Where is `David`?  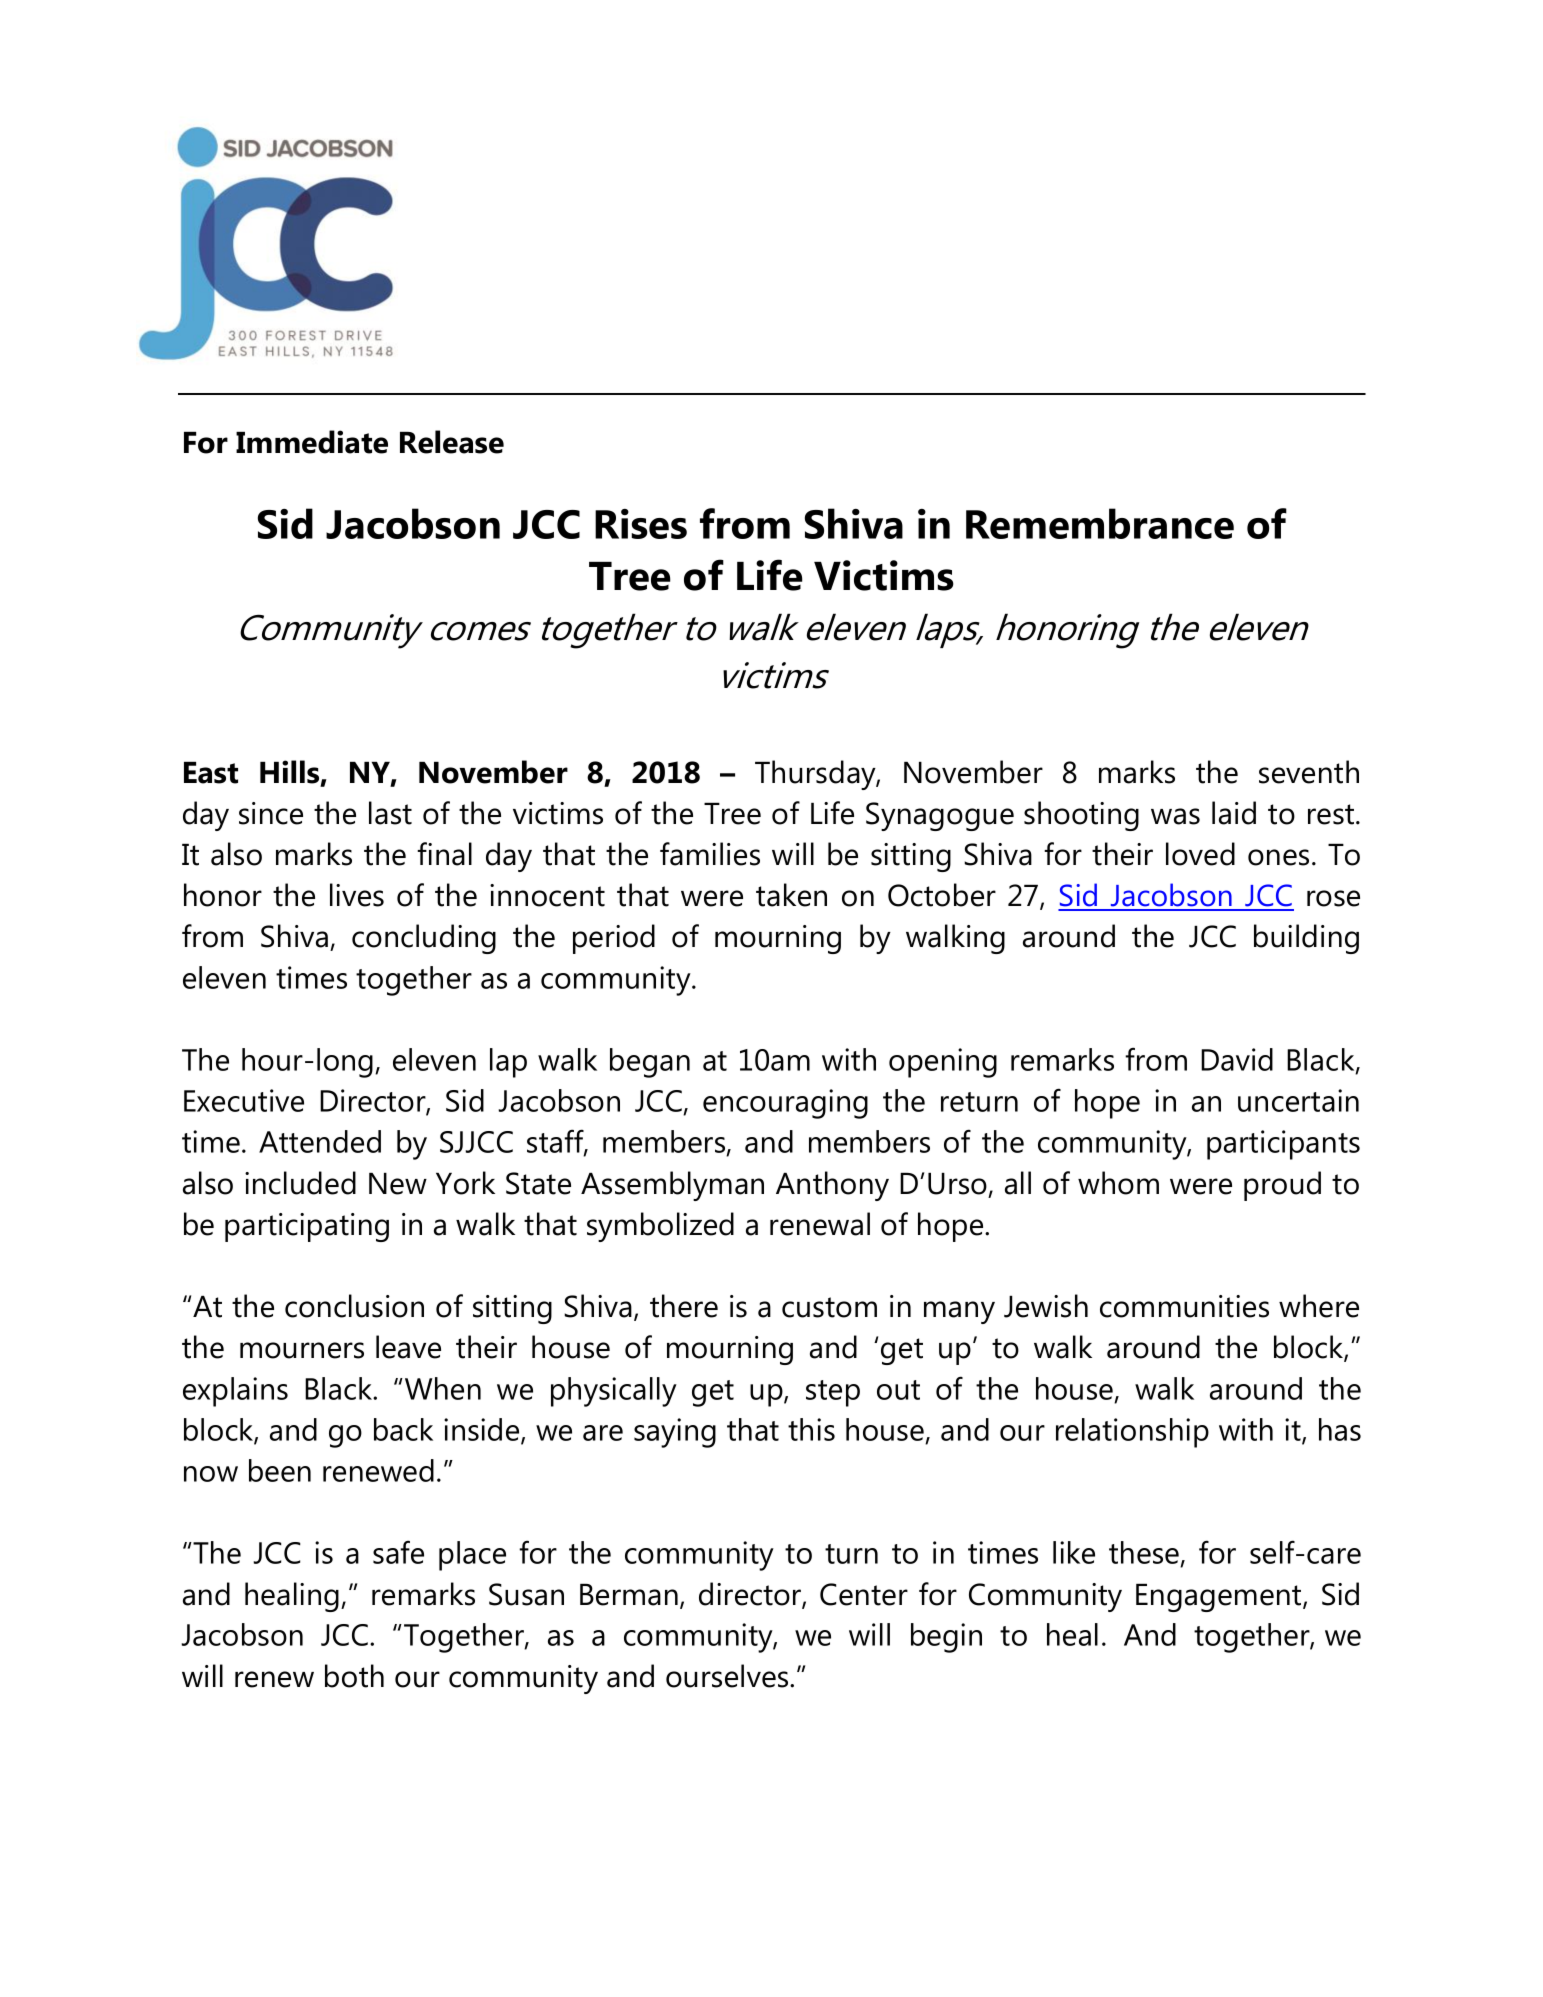 David is located at coordinates (1237, 1059).
